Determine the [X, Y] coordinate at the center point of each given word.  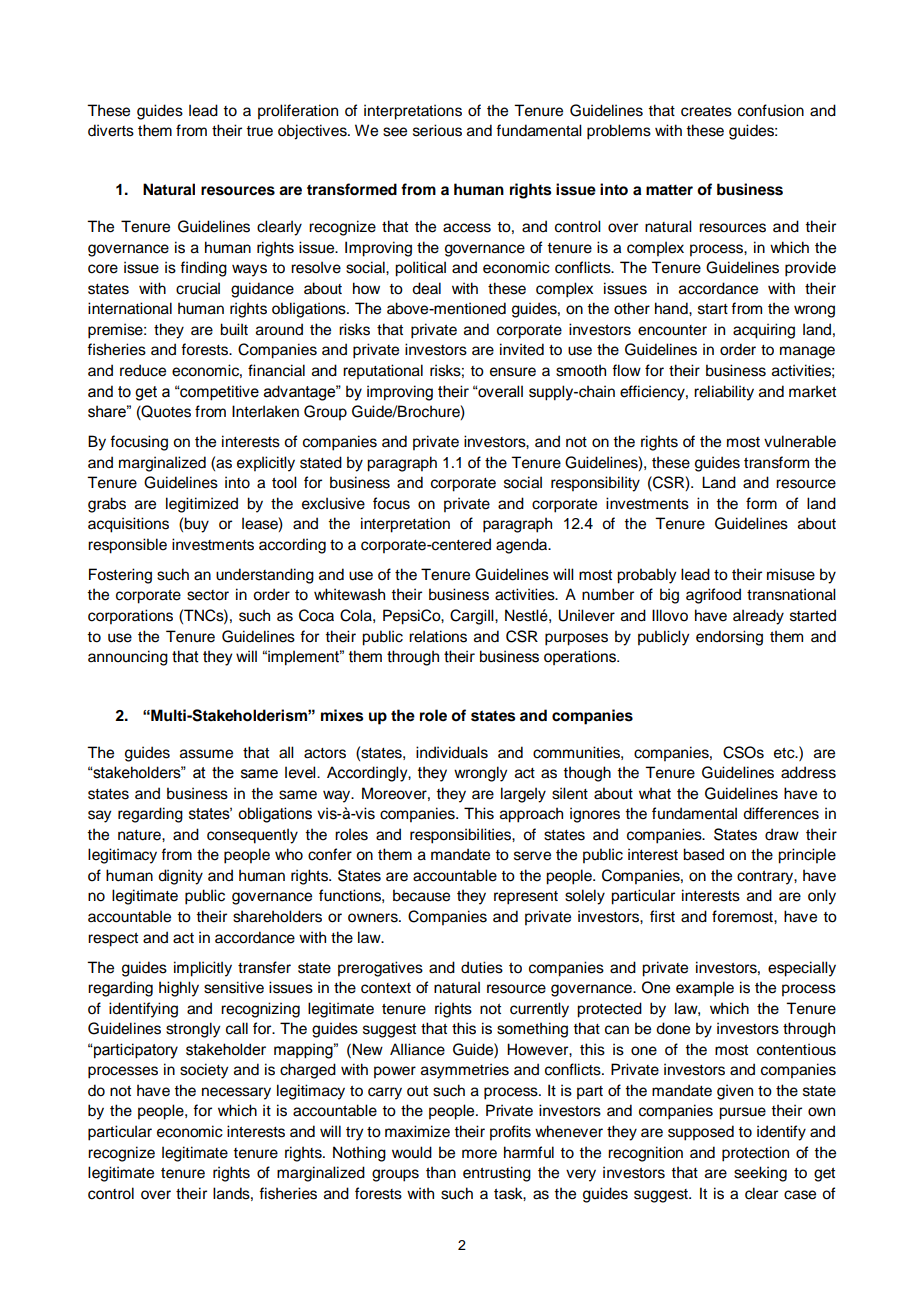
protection [755, 1154]
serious [437, 130]
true [259, 131]
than [441, 1172]
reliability [724, 393]
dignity [180, 877]
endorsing [729, 638]
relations [438, 636]
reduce [143, 370]
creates [706, 111]
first [662, 916]
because [421, 895]
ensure [513, 372]
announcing [128, 658]
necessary [236, 1093]
